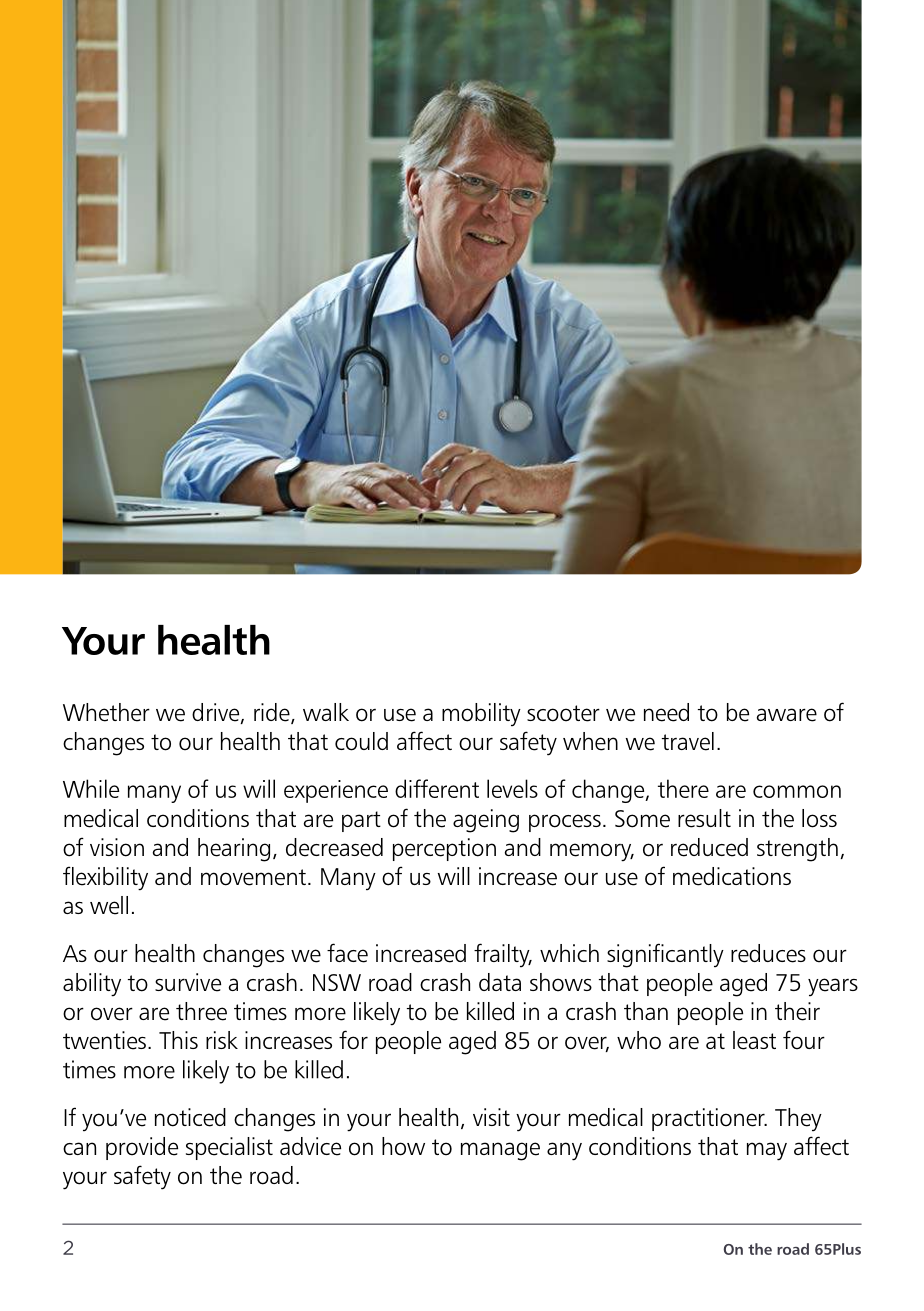  What do you see at coordinates (109, 905) in the document?
I see `well` at bounding box center [109, 905].
